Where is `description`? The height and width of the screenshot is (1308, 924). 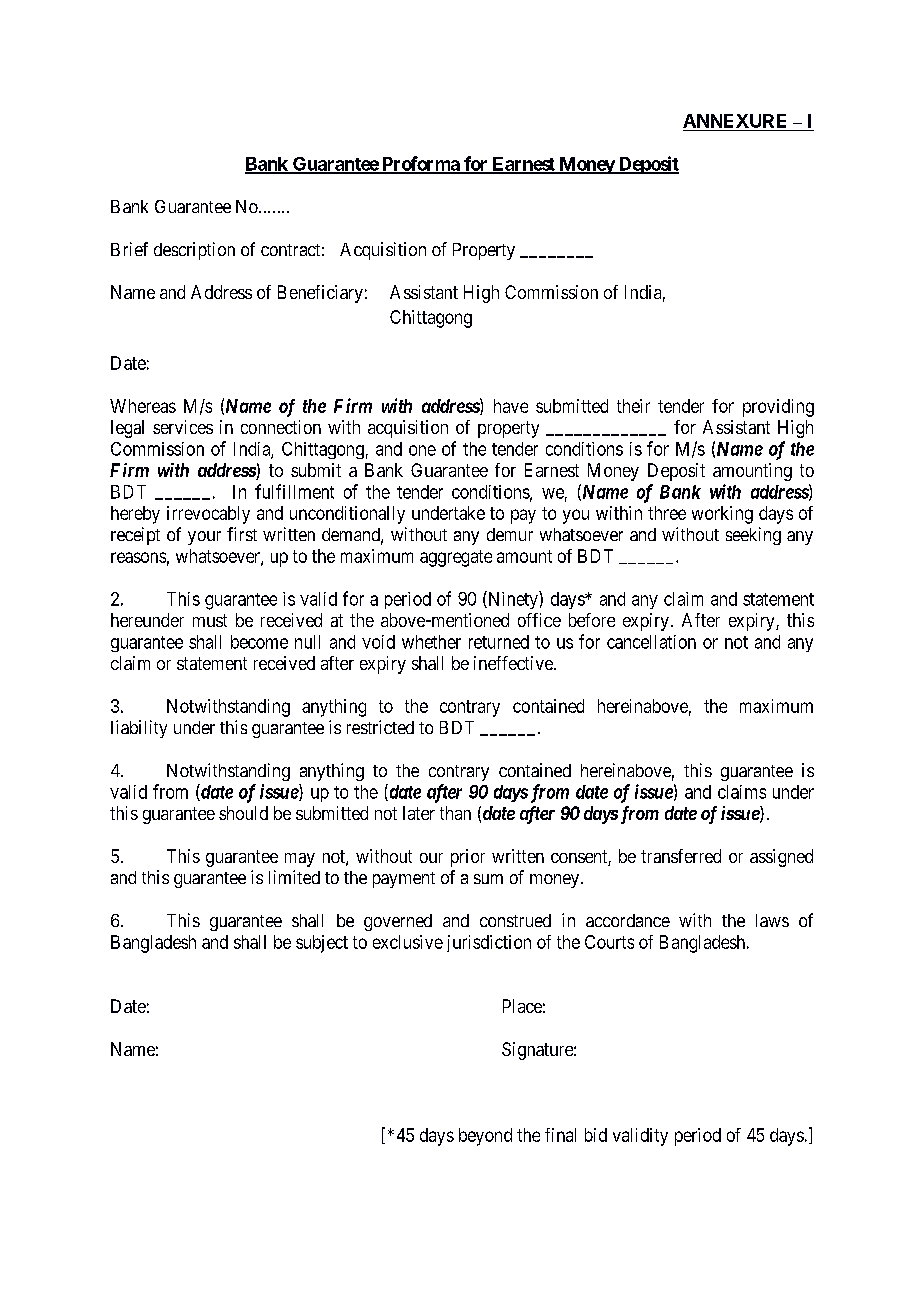
description is located at coordinates (194, 251).
